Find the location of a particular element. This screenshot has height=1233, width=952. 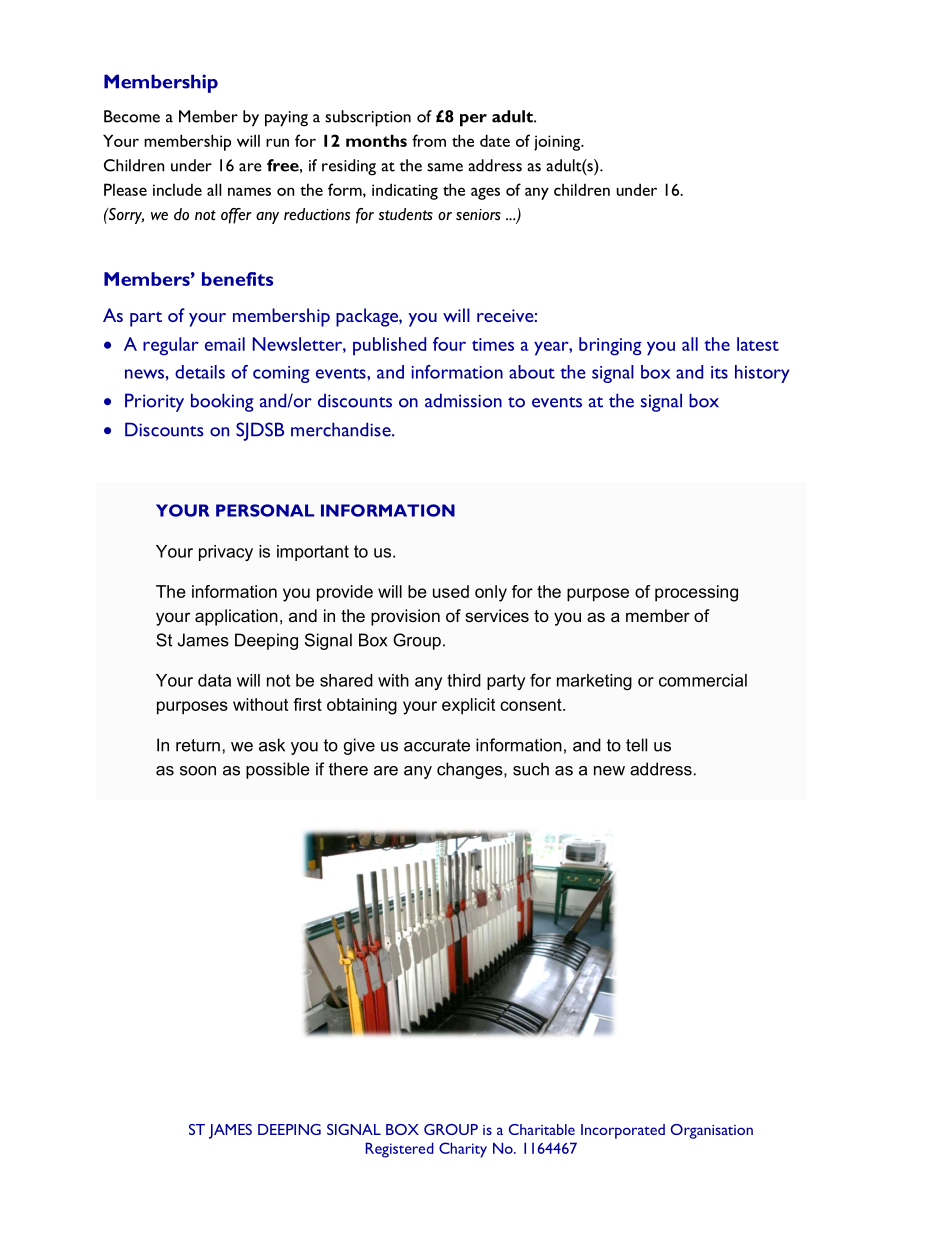

changes is located at coordinates (471, 770).
